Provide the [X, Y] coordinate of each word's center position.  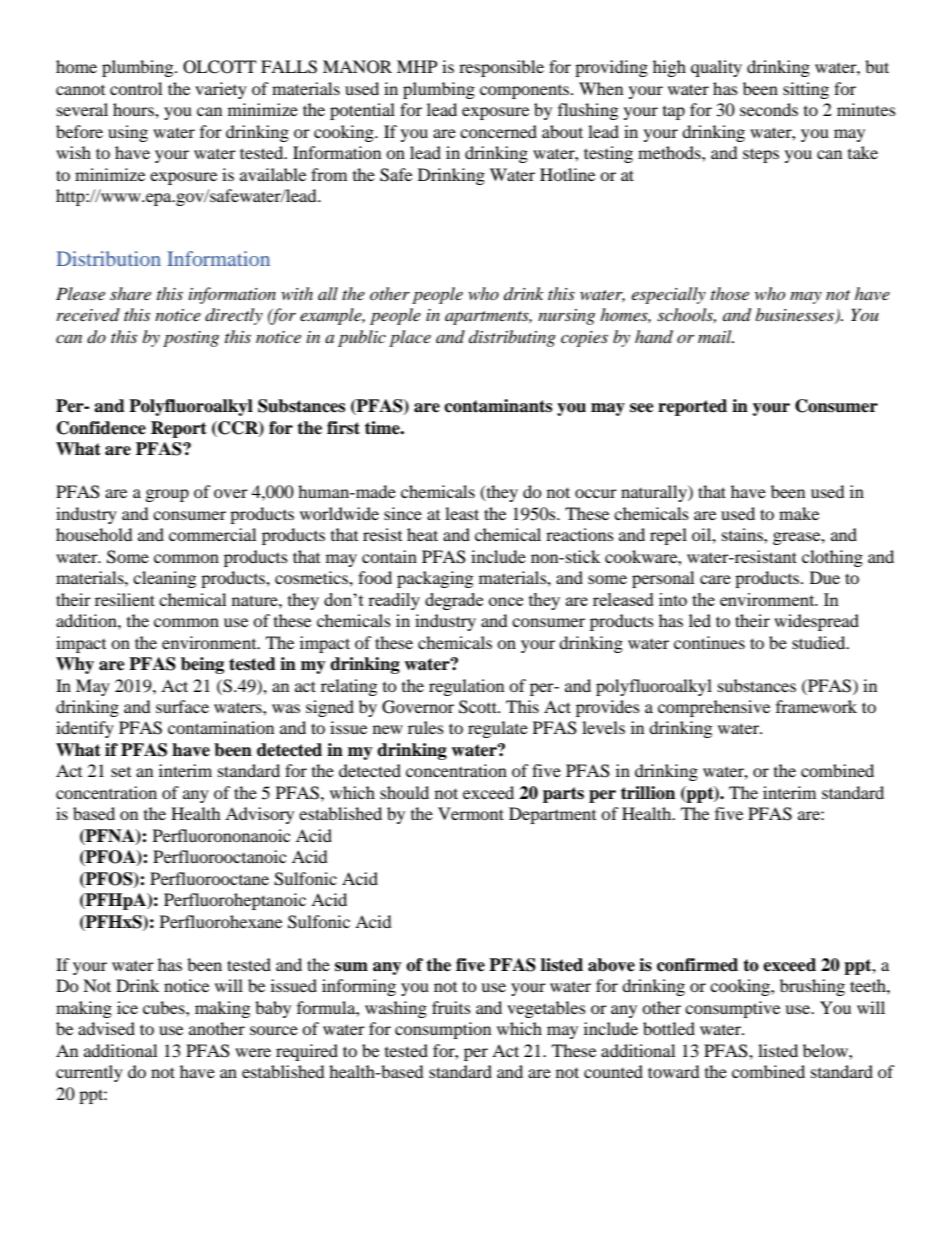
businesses [796, 316]
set [121, 772]
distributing [512, 338]
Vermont [471, 813]
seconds [769, 109]
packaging [435, 579]
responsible [501, 68]
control [136, 88]
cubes [165, 1007]
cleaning [164, 579]
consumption [443, 1030]
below [826, 1050]
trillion [648, 793]
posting [191, 339]
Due [825, 577]
